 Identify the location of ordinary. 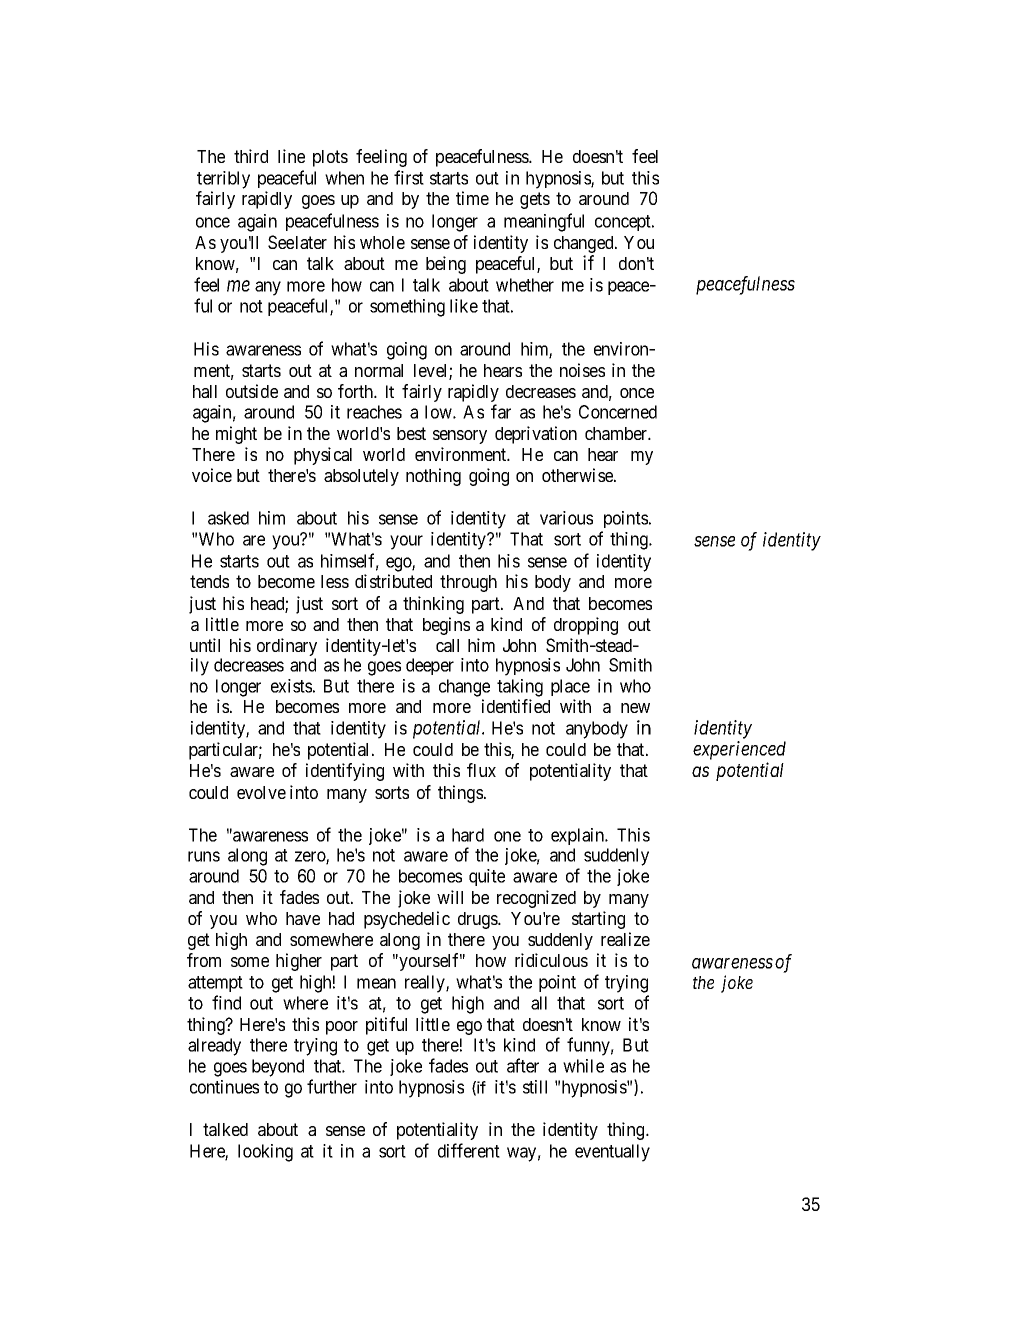
(287, 648).
